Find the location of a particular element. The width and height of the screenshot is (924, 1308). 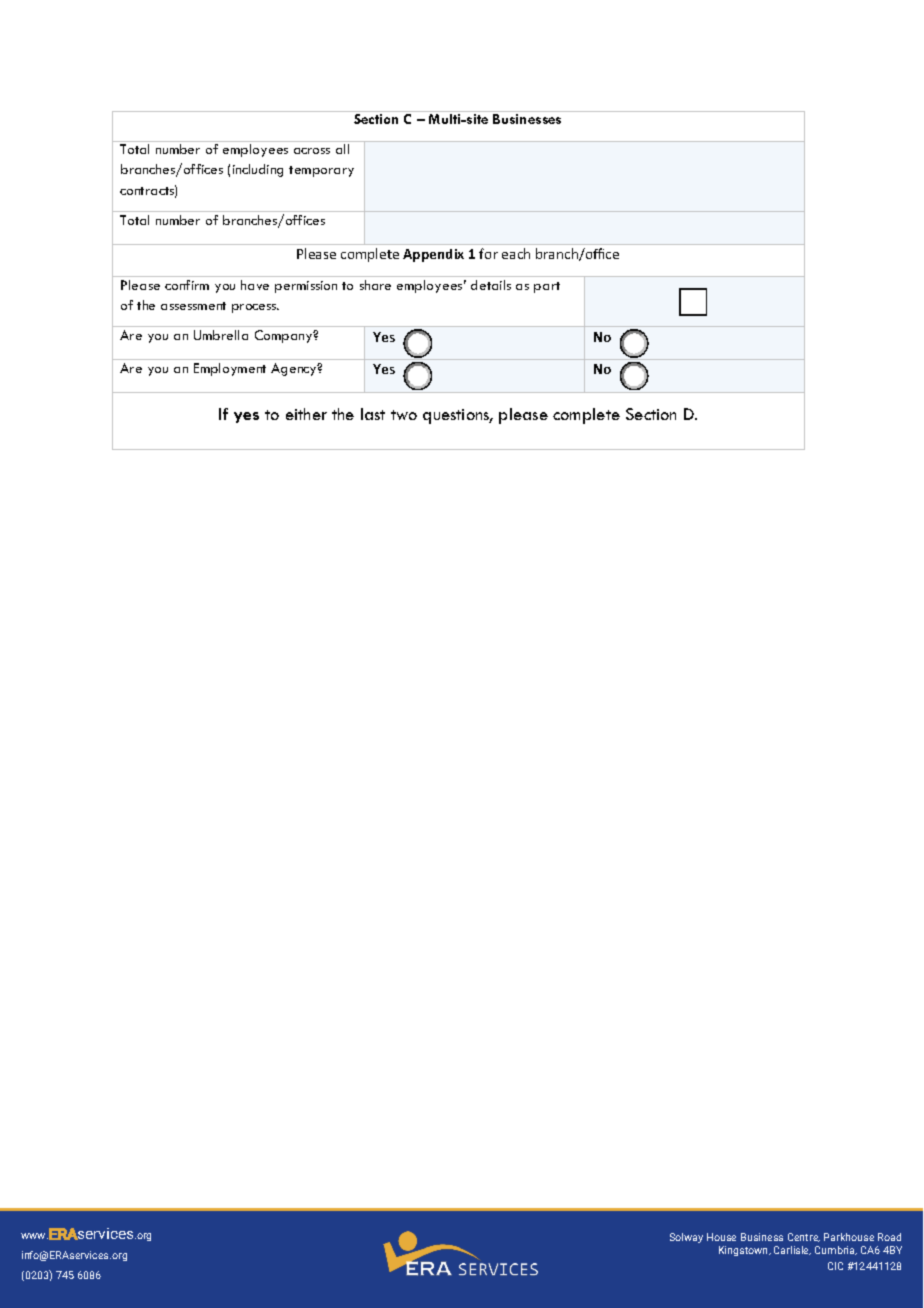

Employment is located at coordinates (230, 369).
